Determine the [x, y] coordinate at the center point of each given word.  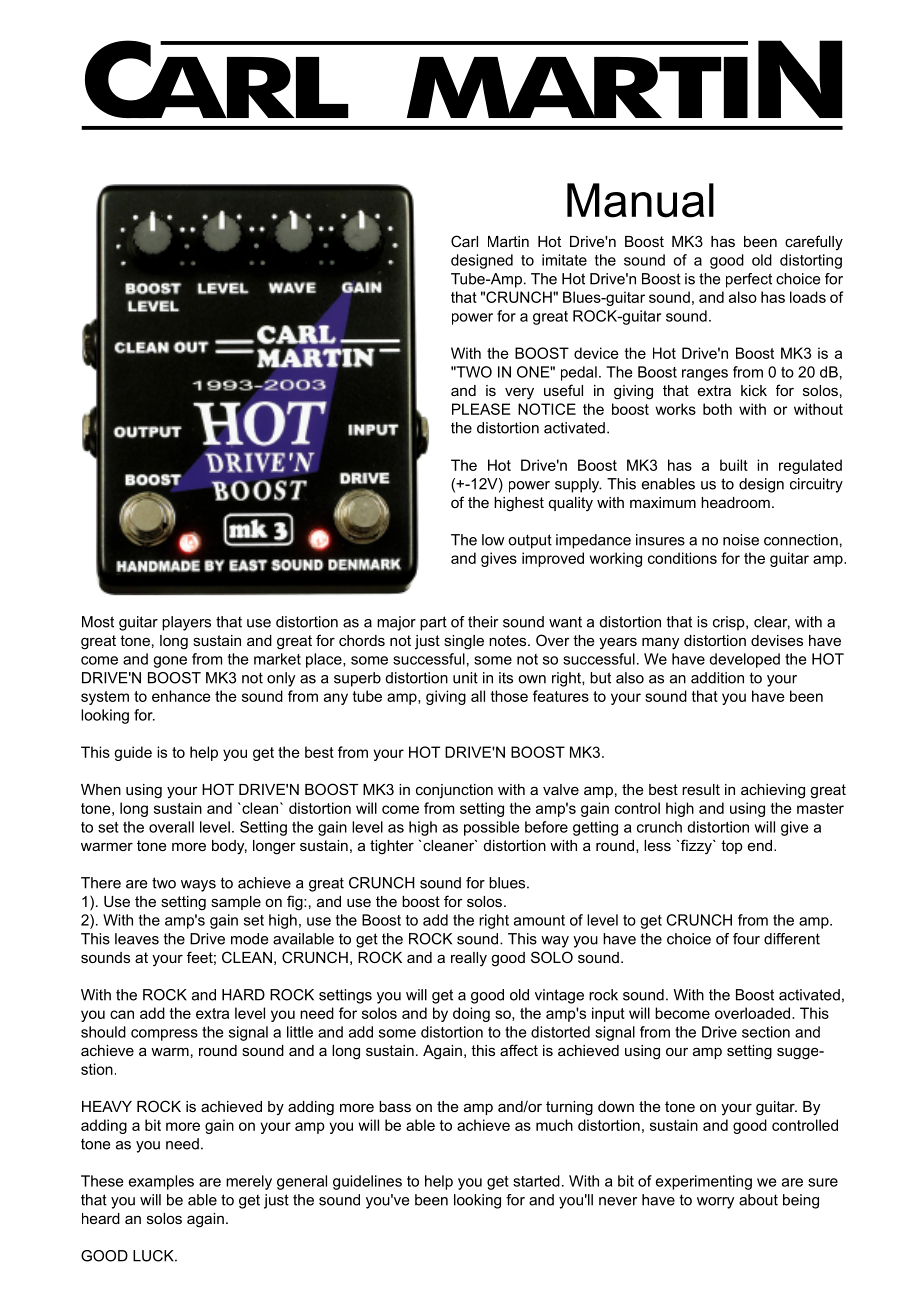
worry [715, 1203]
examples [161, 1182]
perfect [749, 280]
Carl [464, 241]
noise [741, 540]
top [732, 847]
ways [198, 886]
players [186, 623]
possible [491, 828]
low [493, 540]
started [536, 1181]
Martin [508, 241]
